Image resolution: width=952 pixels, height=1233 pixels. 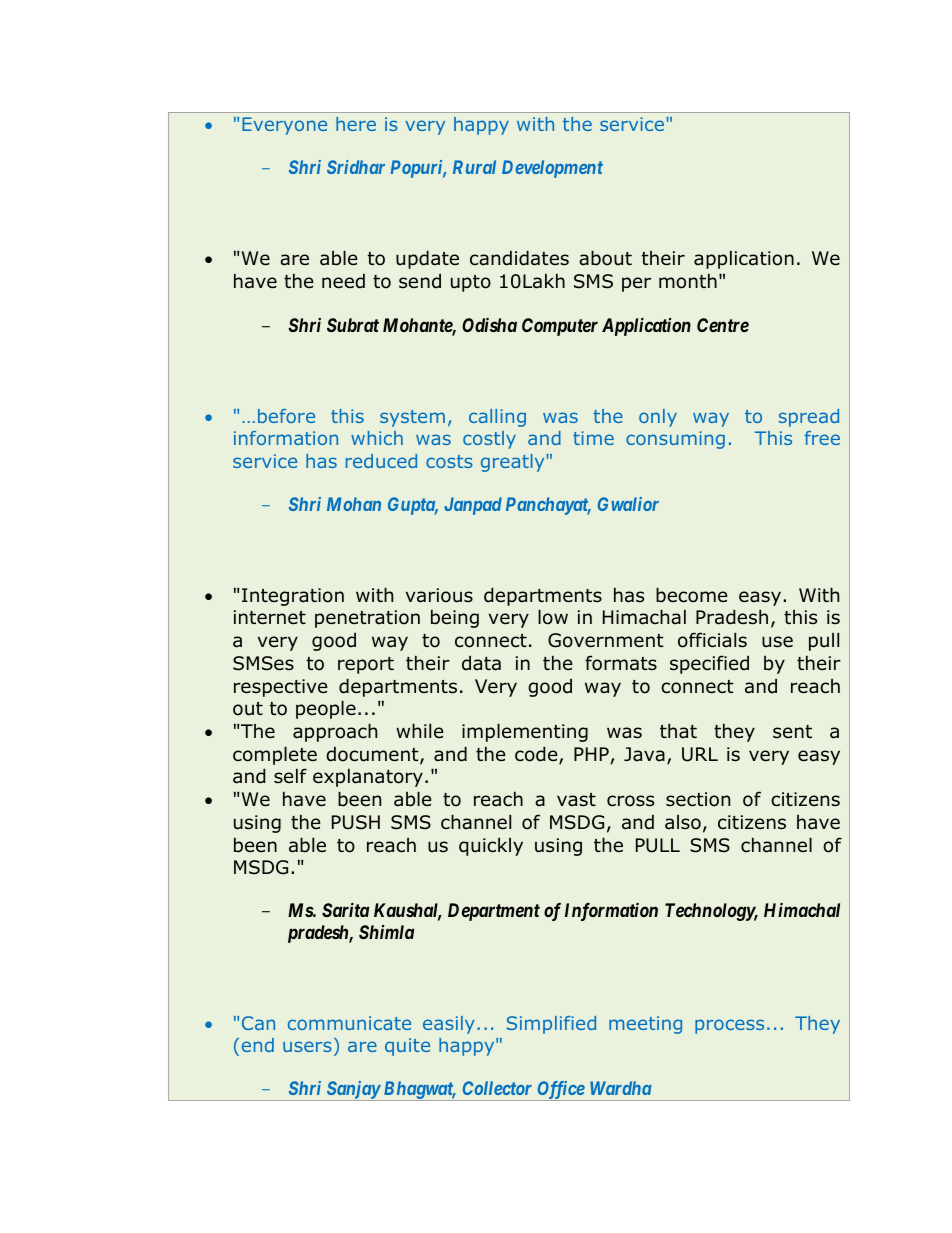 What do you see at coordinates (343, 281) in the screenshot?
I see `need` at bounding box center [343, 281].
